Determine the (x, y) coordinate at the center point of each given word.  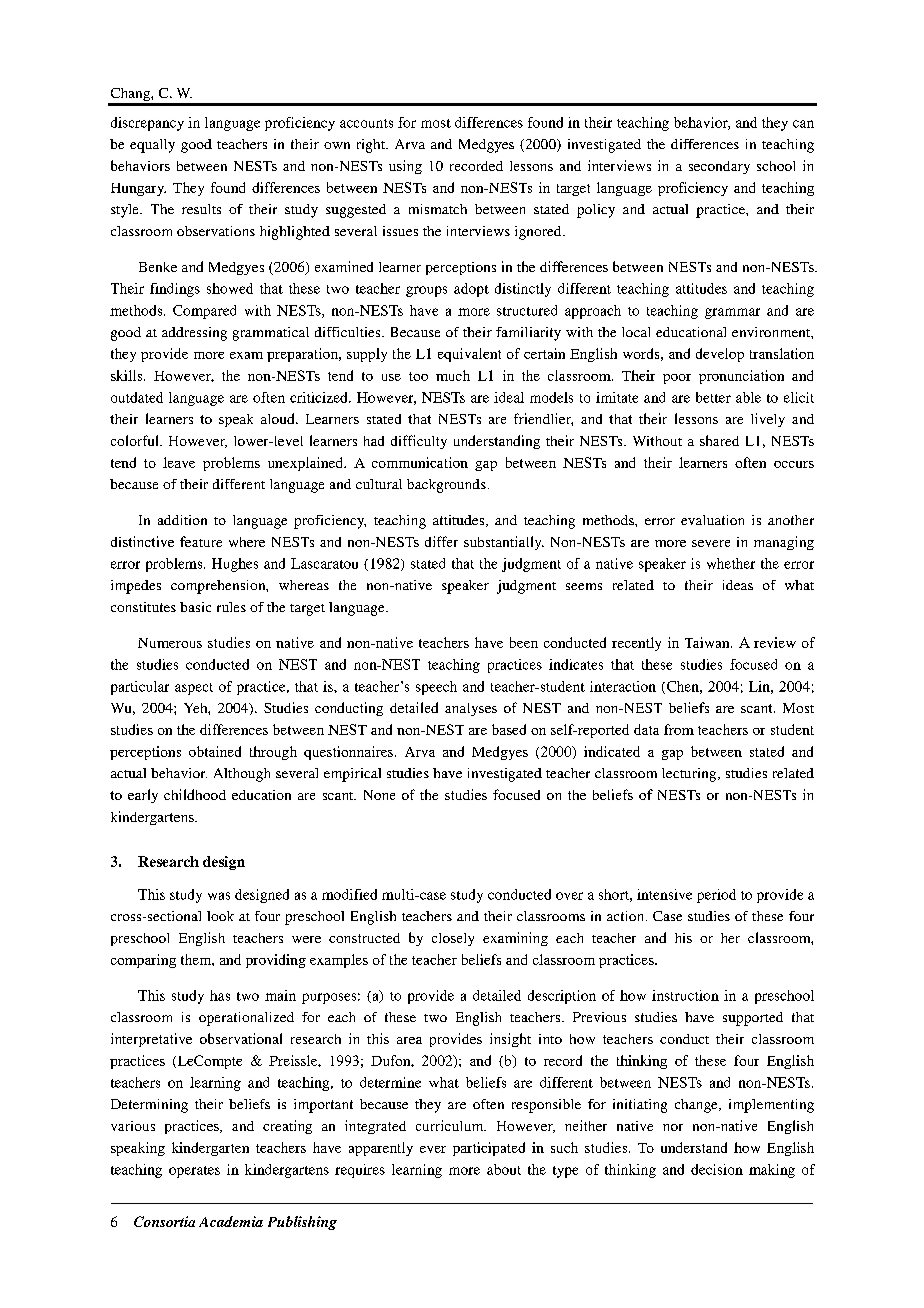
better (713, 397)
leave (179, 462)
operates (194, 1172)
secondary (719, 167)
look (220, 916)
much (453, 375)
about (504, 1169)
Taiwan (708, 642)
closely (453, 939)
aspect (194, 689)
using (405, 167)
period (716, 896)
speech (436, 688)
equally (152, 146)
